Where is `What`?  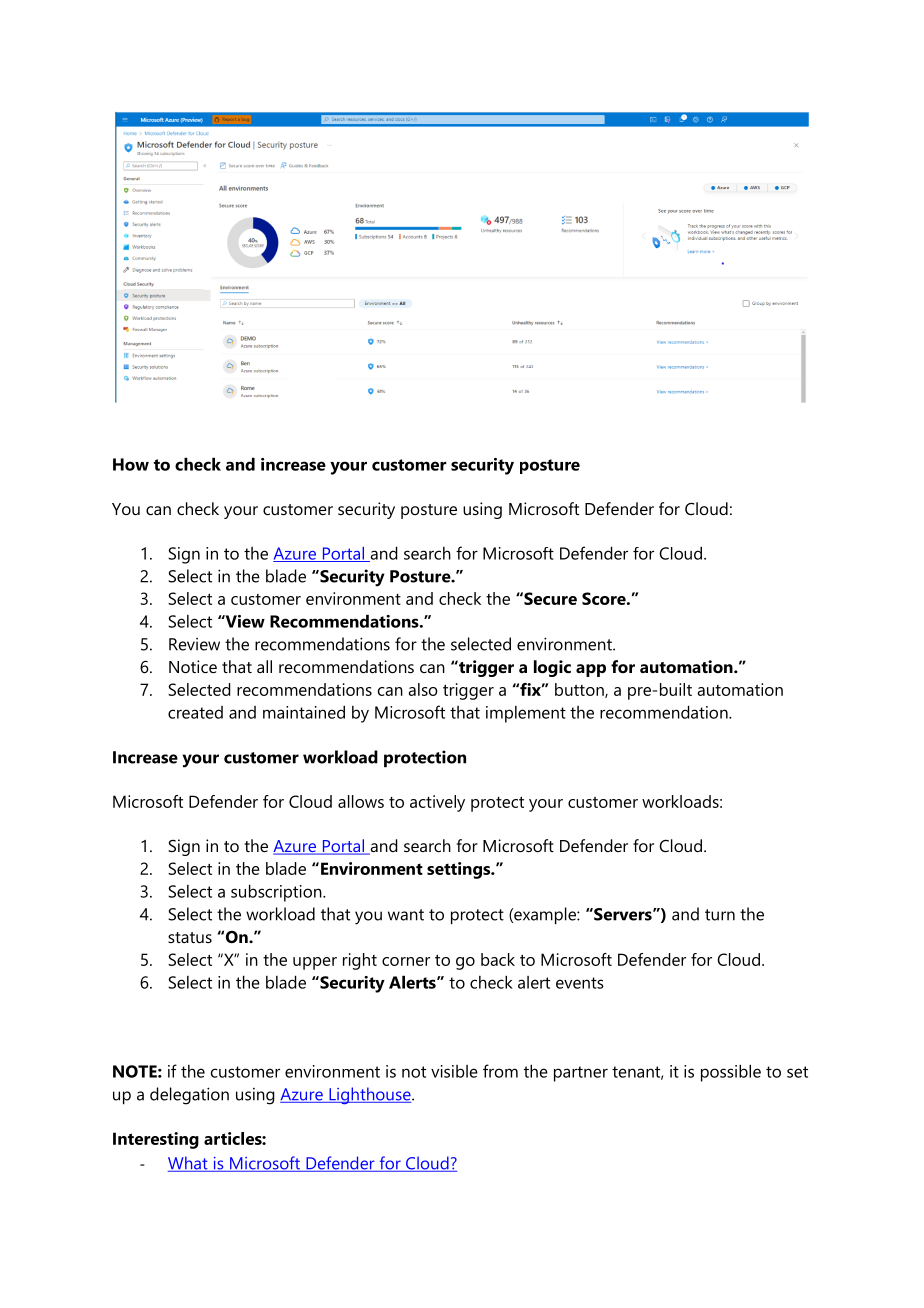
What is located at coordinates (189, 1164).
